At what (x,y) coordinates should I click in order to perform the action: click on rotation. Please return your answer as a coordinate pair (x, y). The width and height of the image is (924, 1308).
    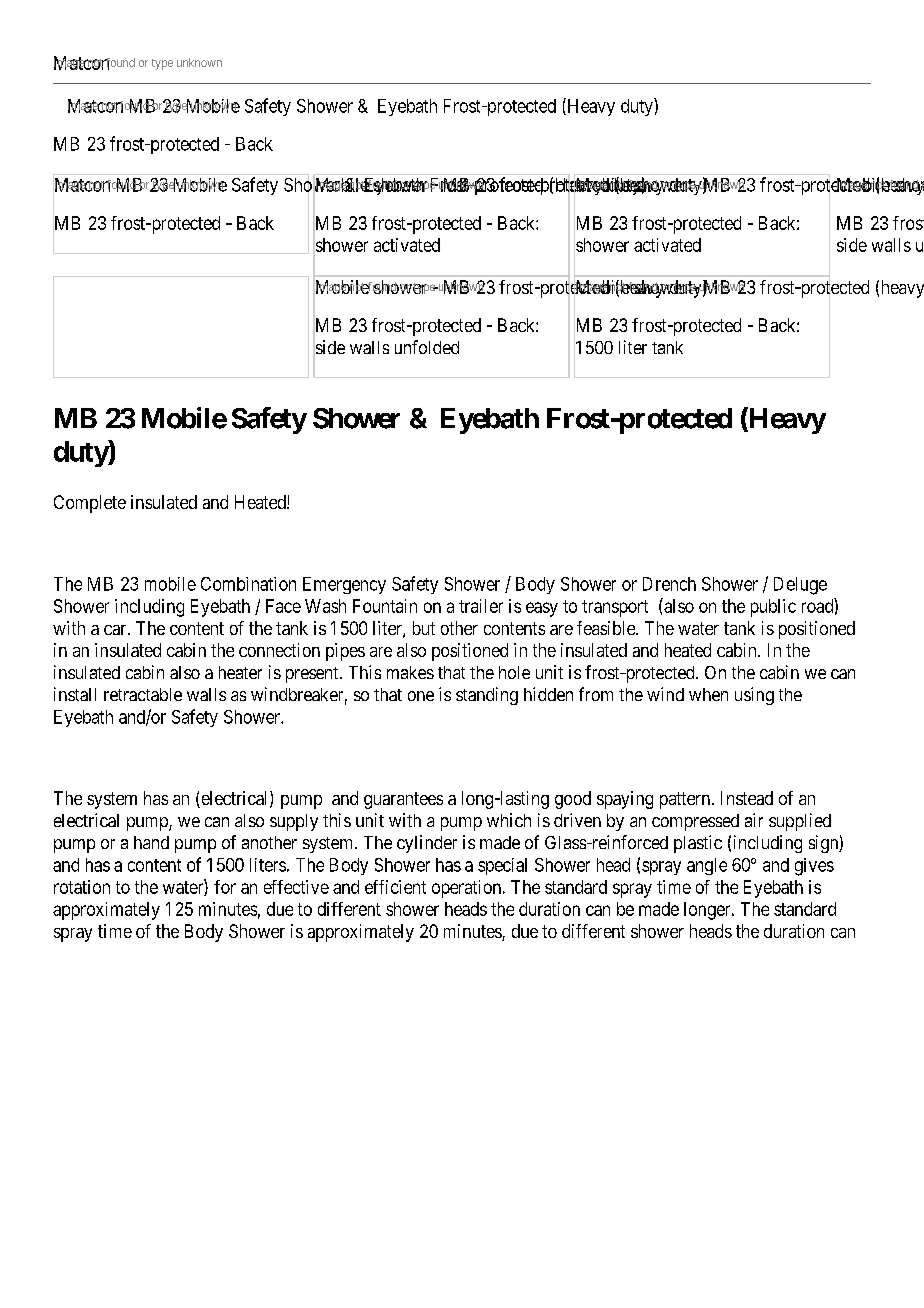
    Looking at the image, I should click on (82, 887).
